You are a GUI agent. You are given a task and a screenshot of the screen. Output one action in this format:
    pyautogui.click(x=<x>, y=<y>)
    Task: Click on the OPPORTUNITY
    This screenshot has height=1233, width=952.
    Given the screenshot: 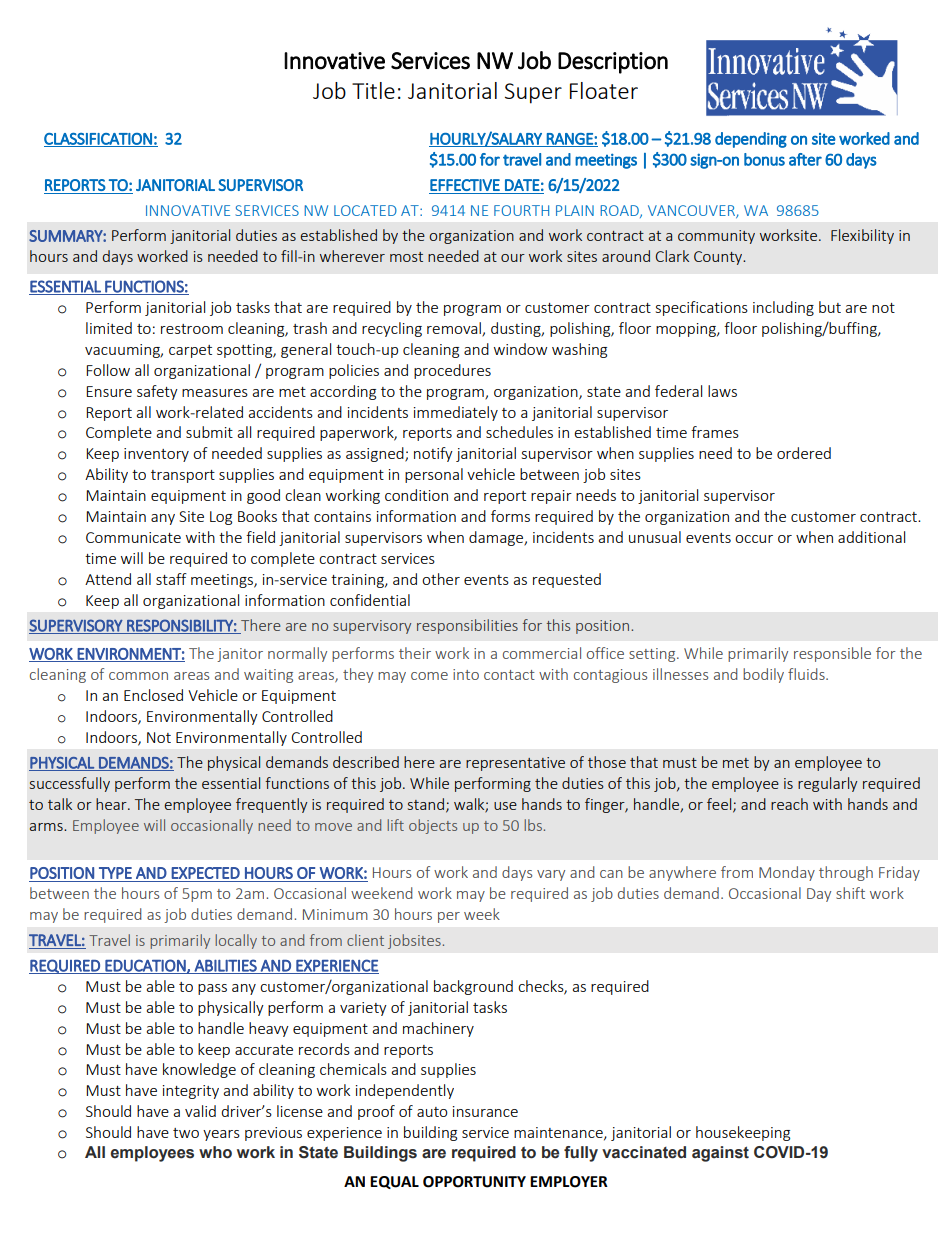 What is the action you would take?
    pyautogui.click(x=474, y=1182)
